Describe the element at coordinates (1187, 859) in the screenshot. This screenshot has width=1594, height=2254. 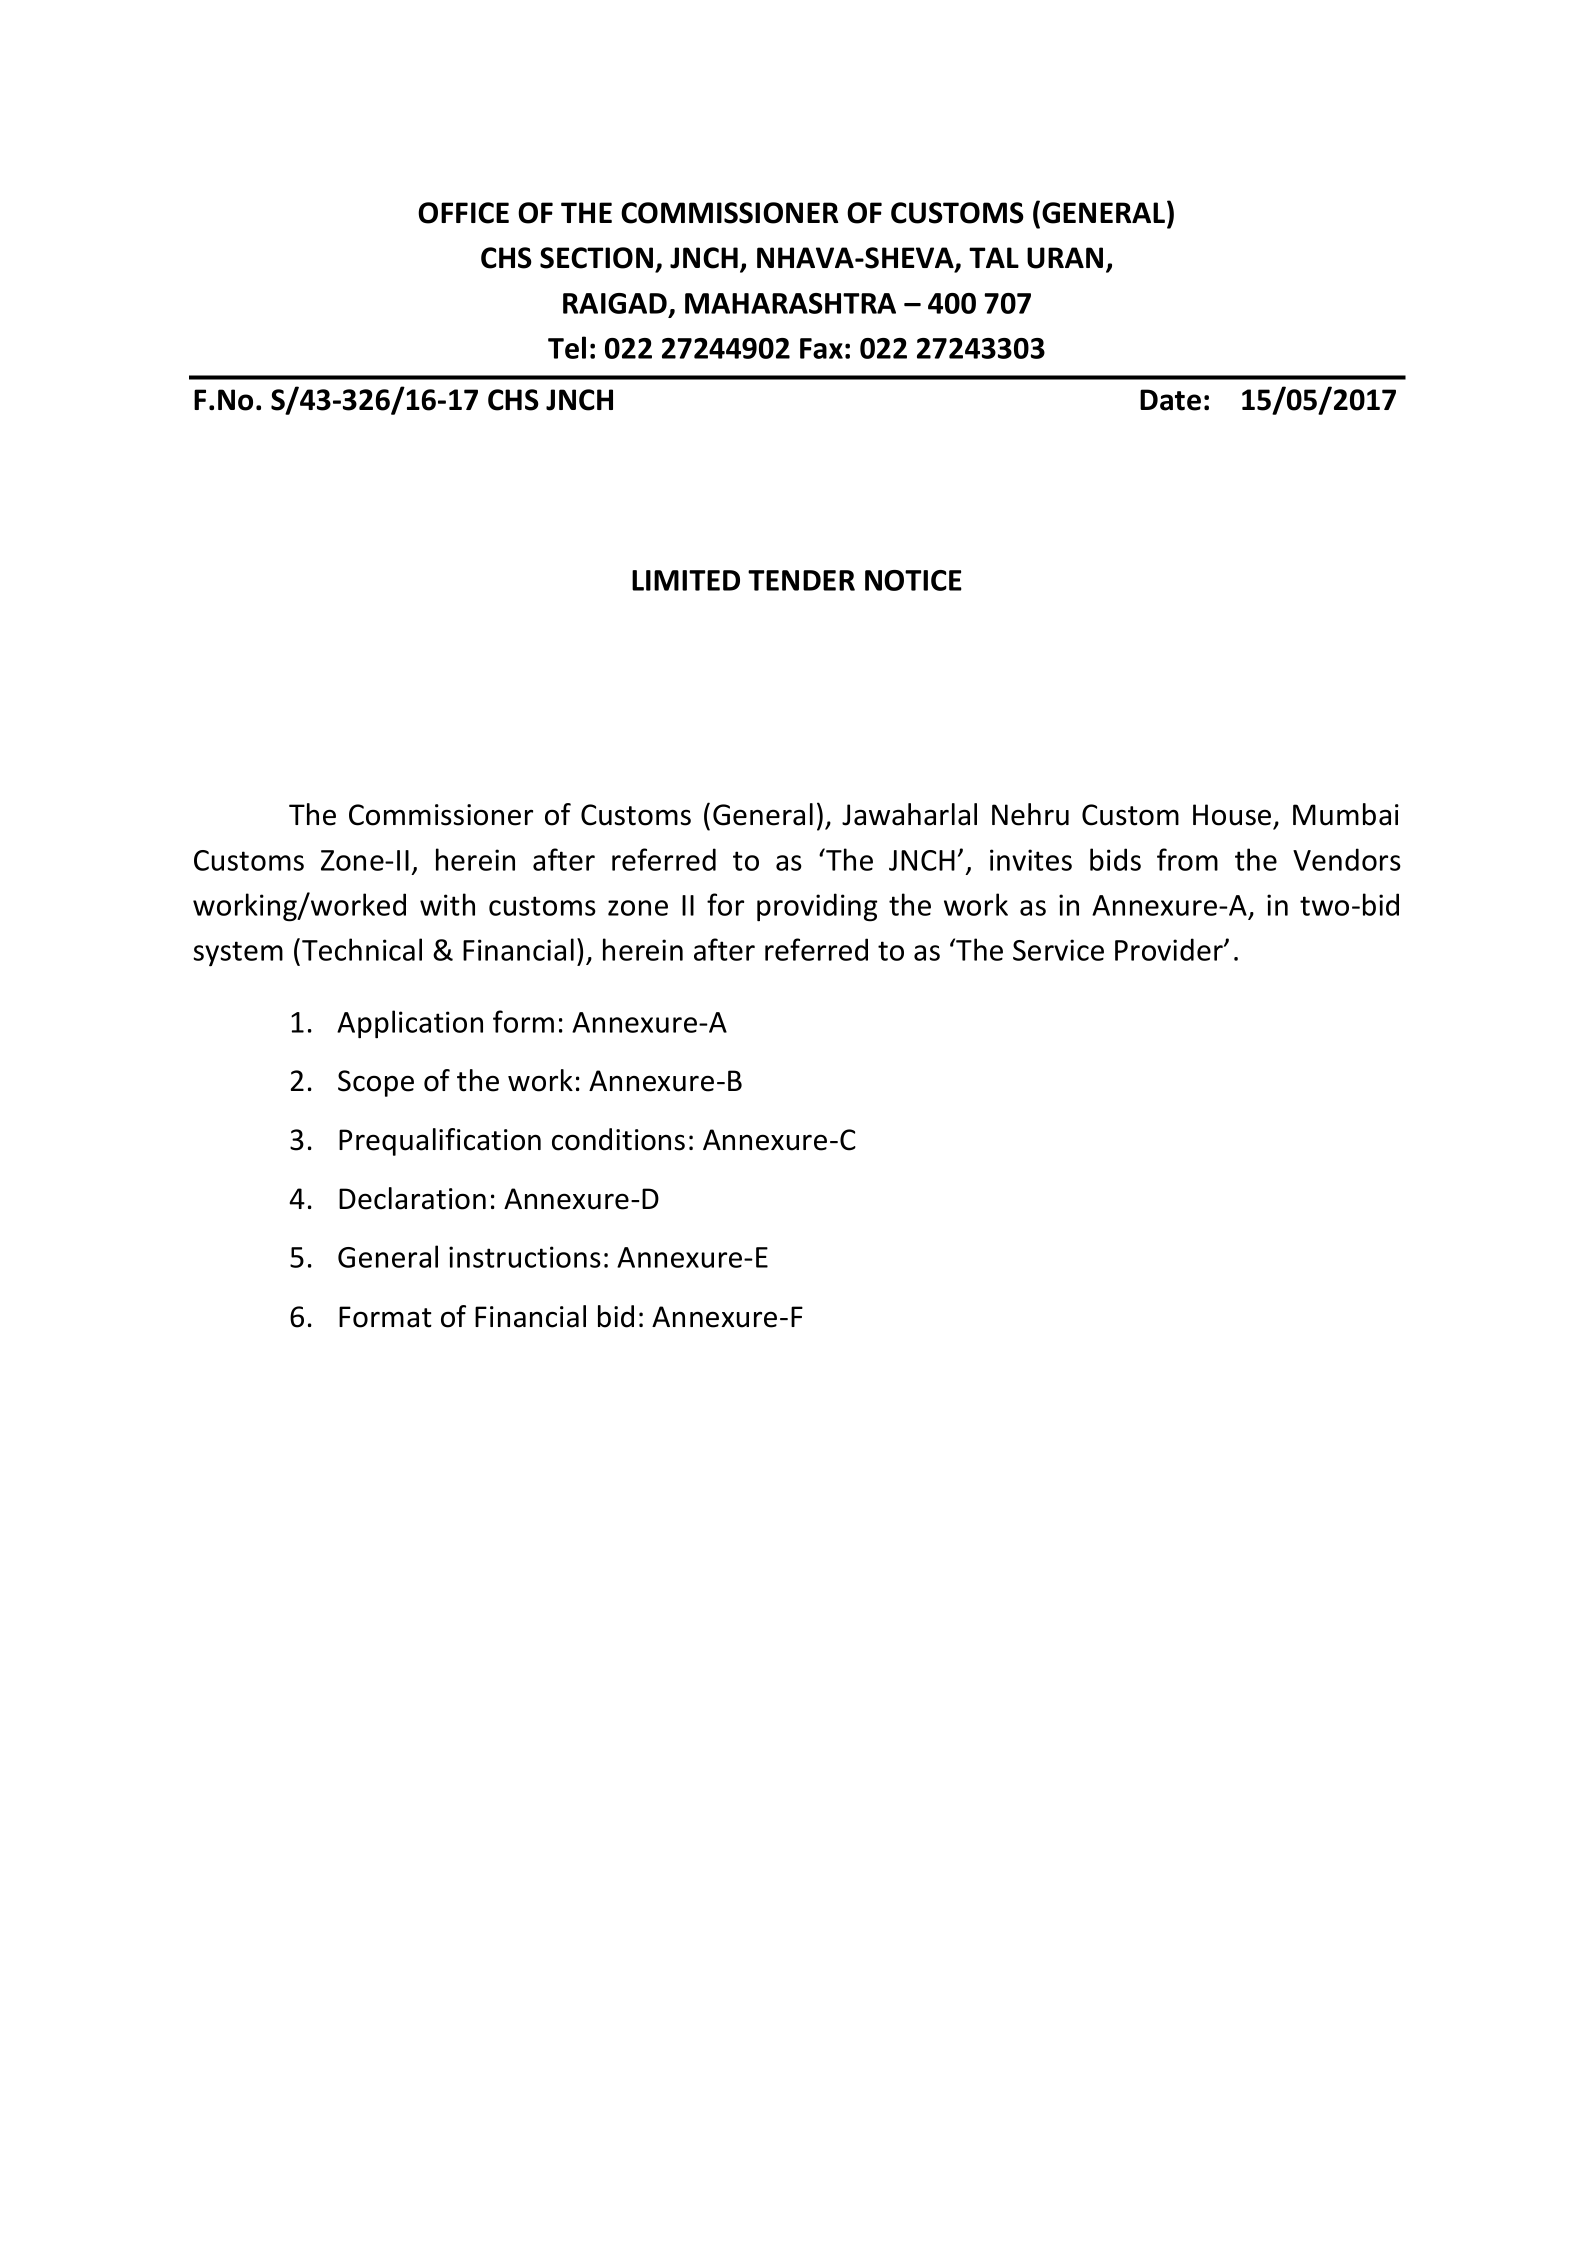
I see `from` at that location.
